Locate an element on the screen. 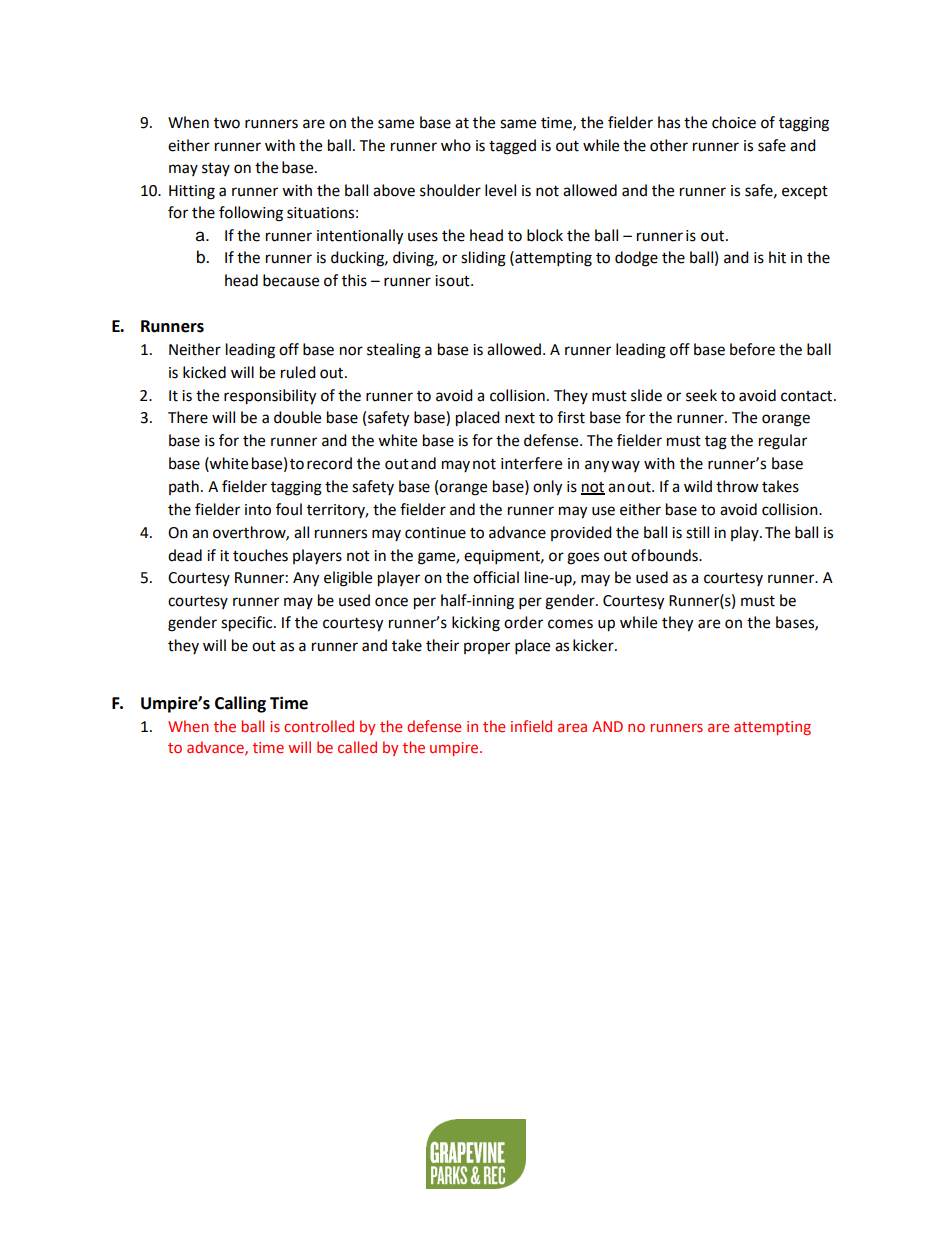  ruled is located at coordinates (298, 372).
